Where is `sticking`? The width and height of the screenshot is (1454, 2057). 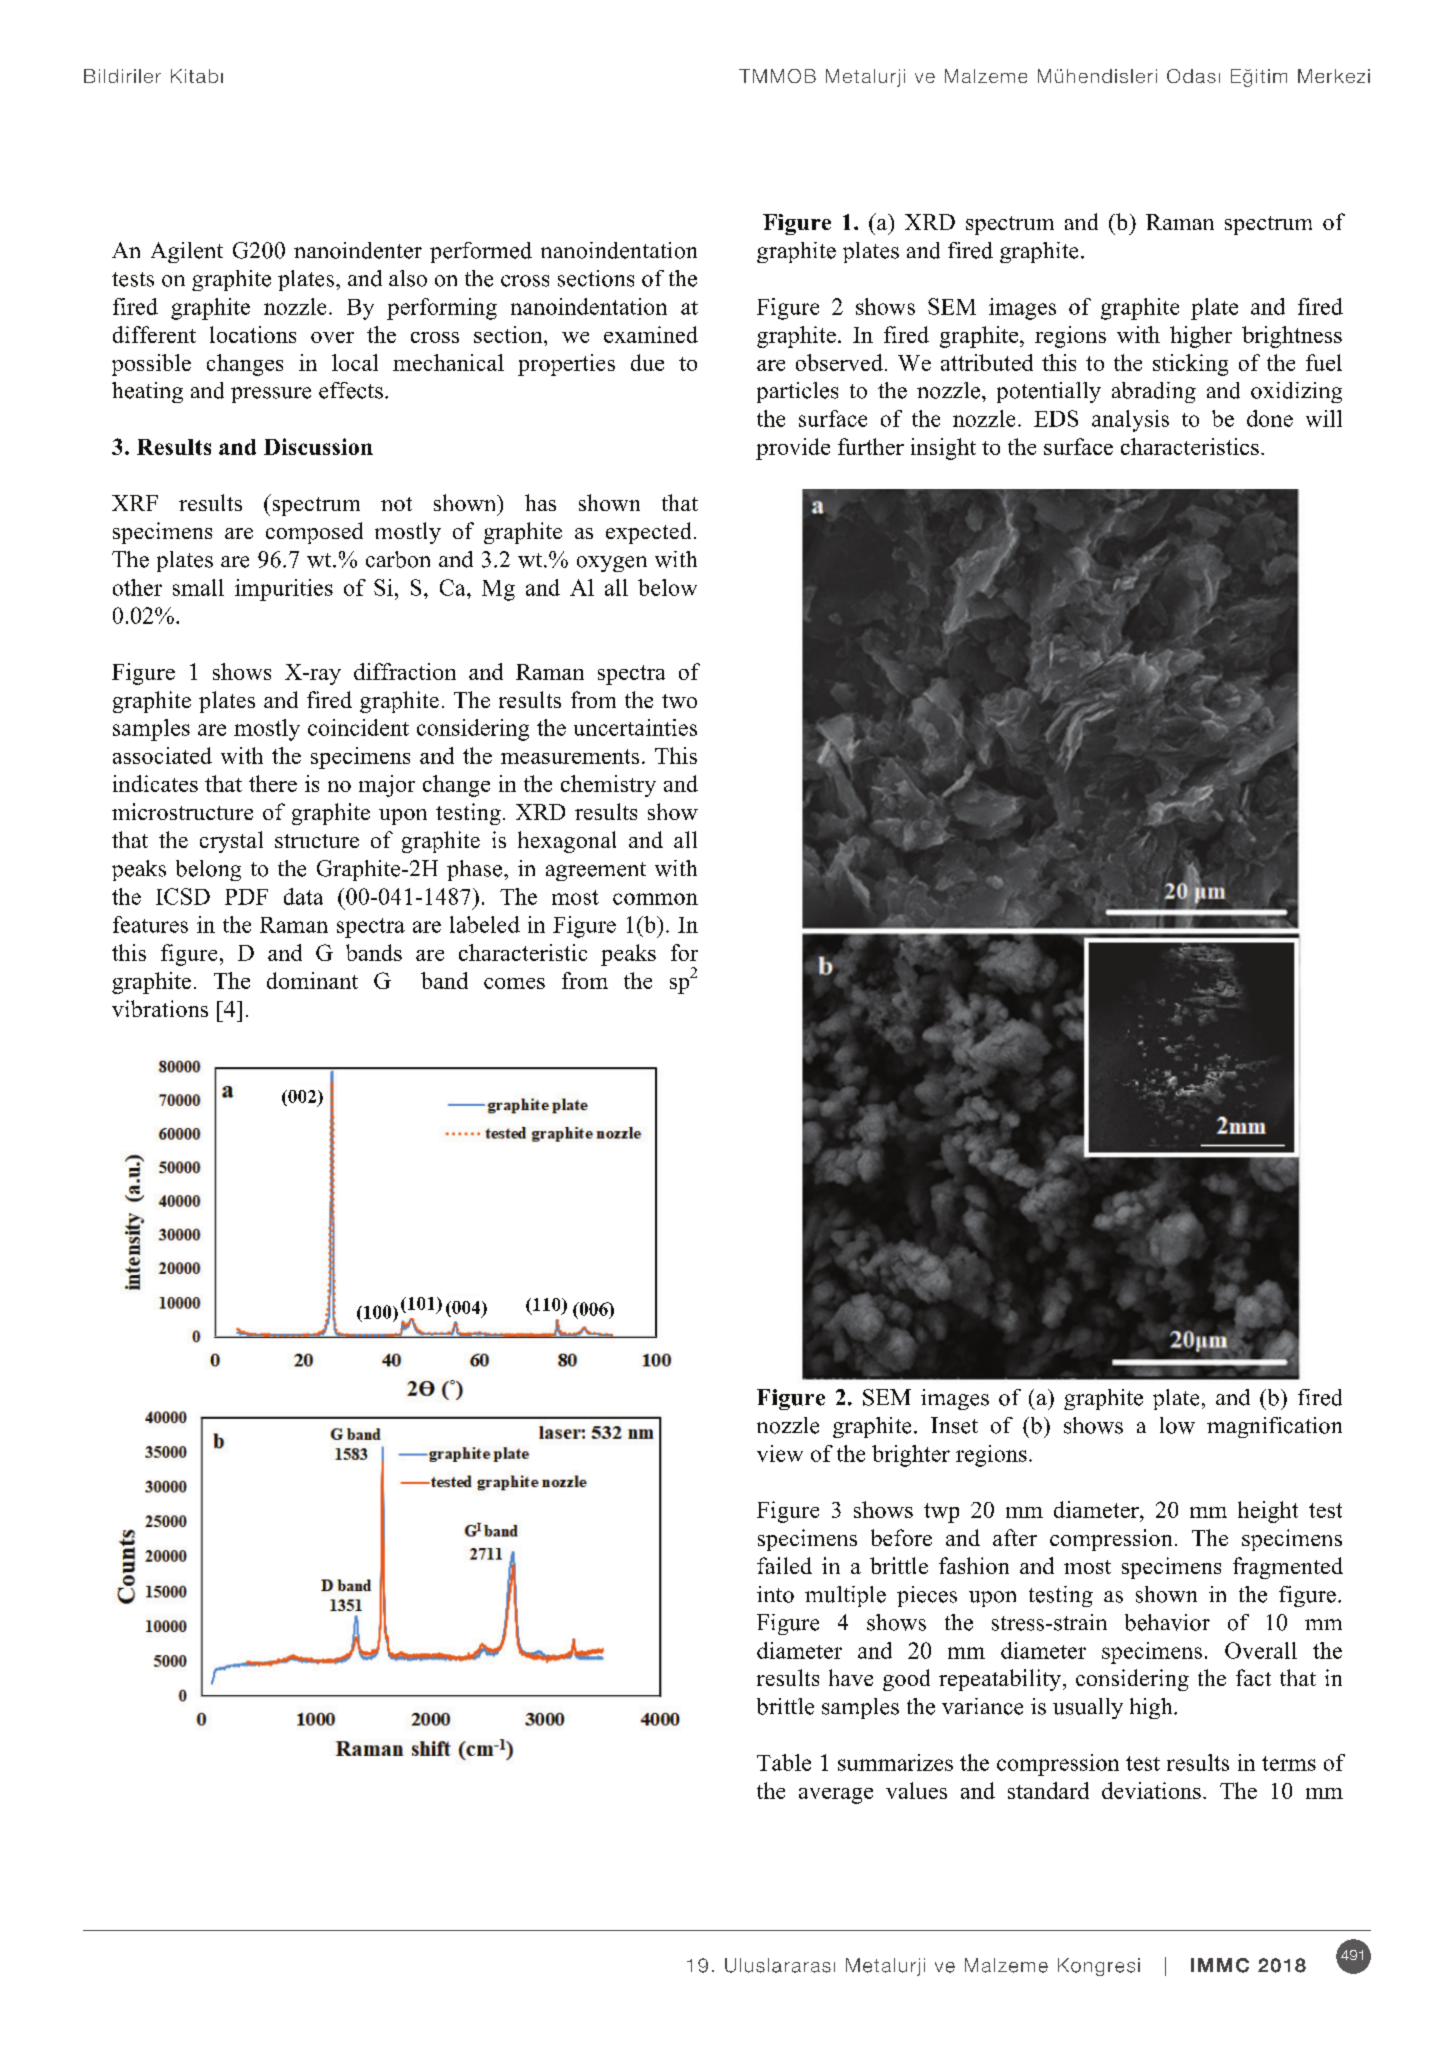 sticking is located at coordinates (1190, 365).
